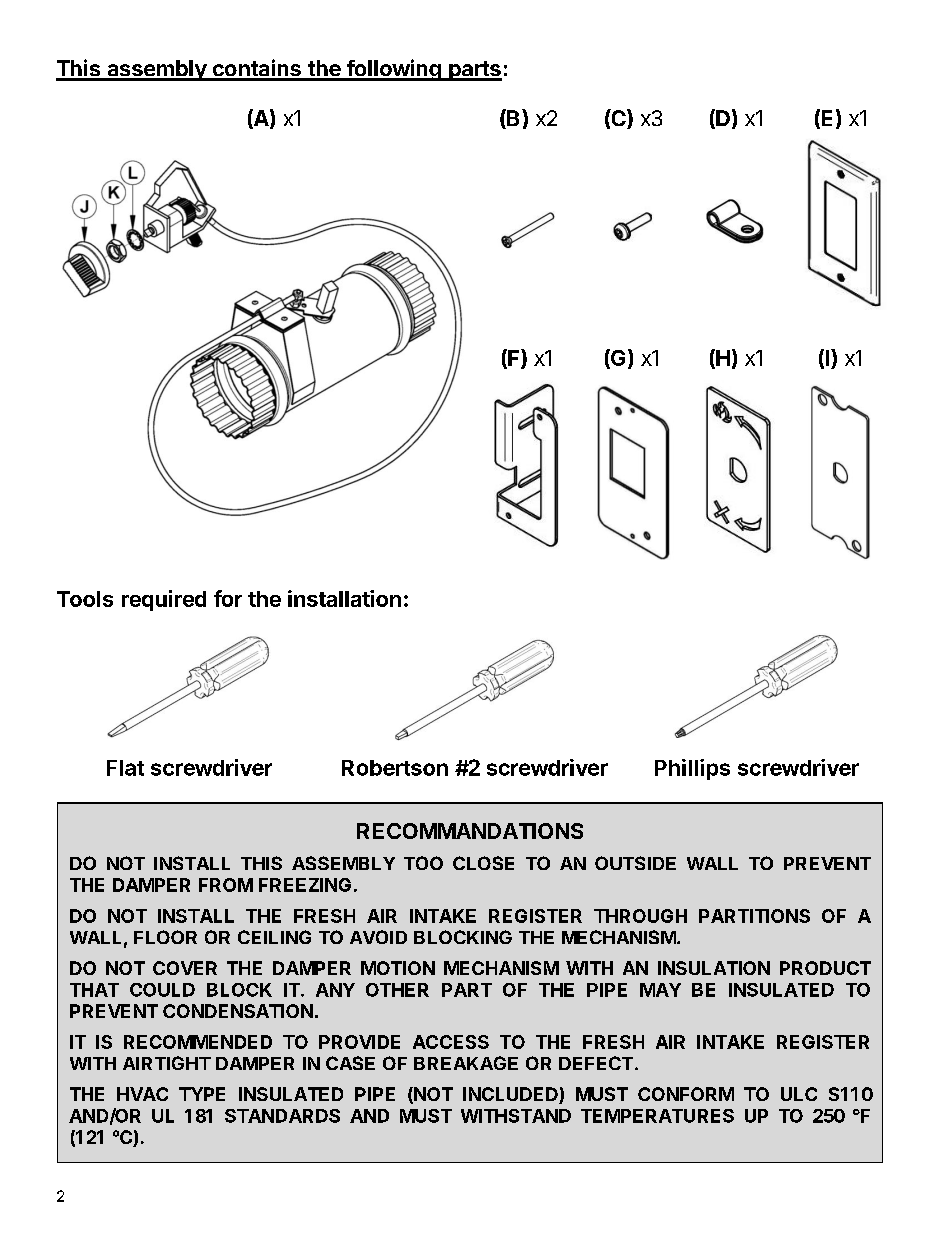 The width and height of the screenshot is (952, 1233). What do you see at coordinates (85, 599) in the screenshot?
I see `Tools` at bounding box center [85, 599].
